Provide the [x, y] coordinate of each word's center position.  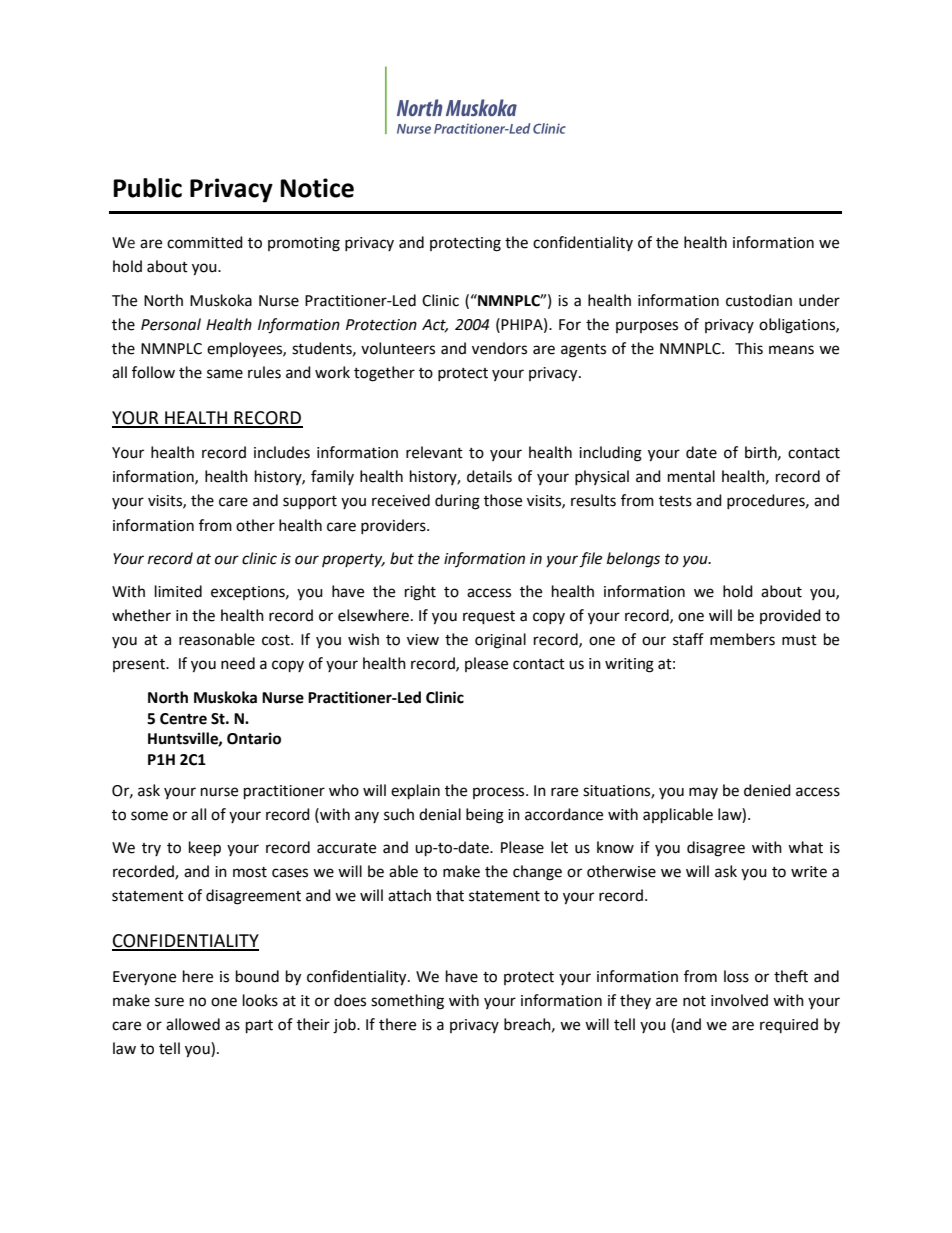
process [500, 793]
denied [767, 790]
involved [739, 1000]
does [350, 1000]
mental [691, 476]
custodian [759, 300]
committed [205, 242]
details [489, 476]
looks [260, 1000]
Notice [317, 188]
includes [282, 452]
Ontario [254, 738]
